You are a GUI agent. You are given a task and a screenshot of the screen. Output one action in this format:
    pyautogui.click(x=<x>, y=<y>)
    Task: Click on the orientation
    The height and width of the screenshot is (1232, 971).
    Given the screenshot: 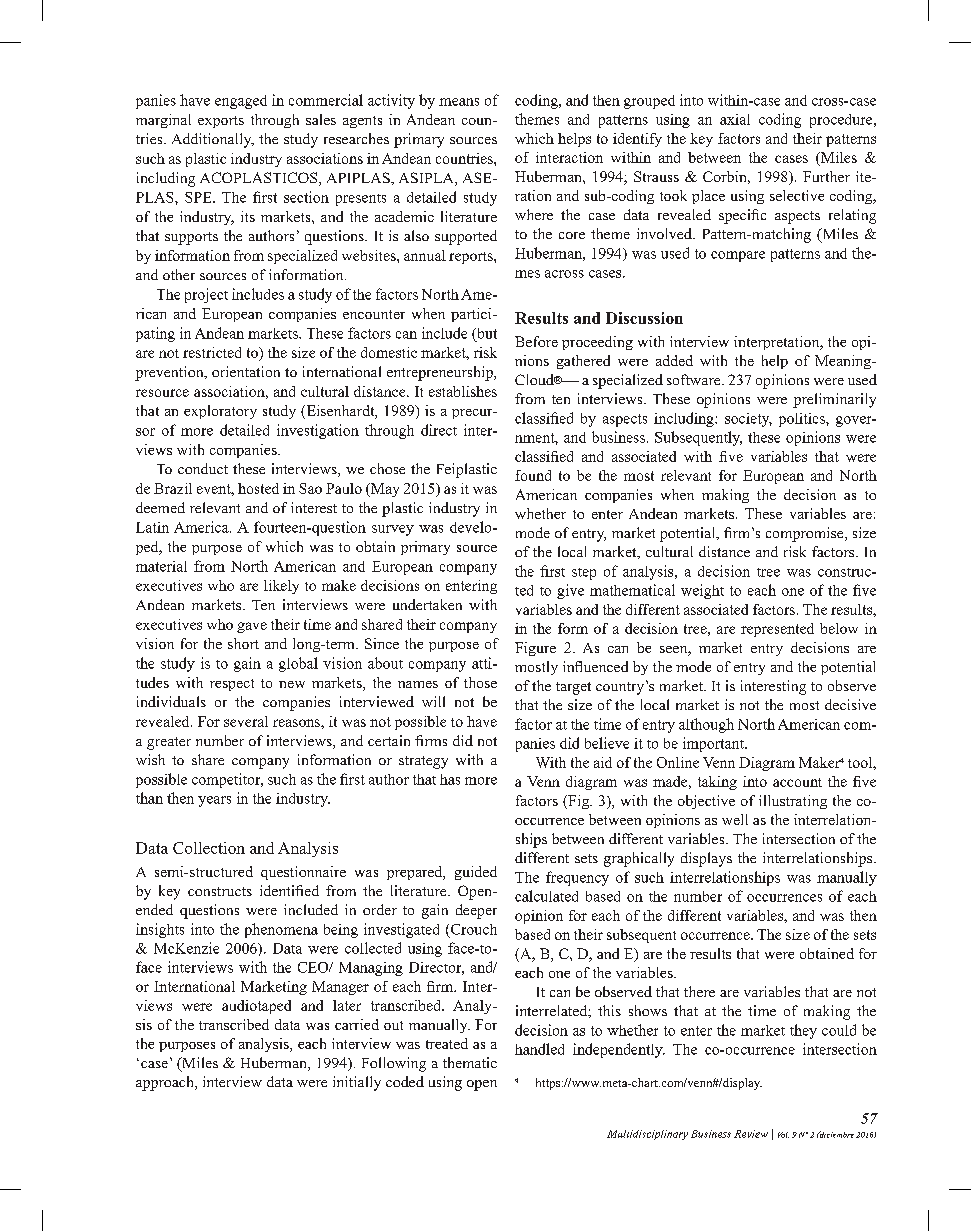 What is the action you would take?
    pyautogui.click(x=246, y=371)
